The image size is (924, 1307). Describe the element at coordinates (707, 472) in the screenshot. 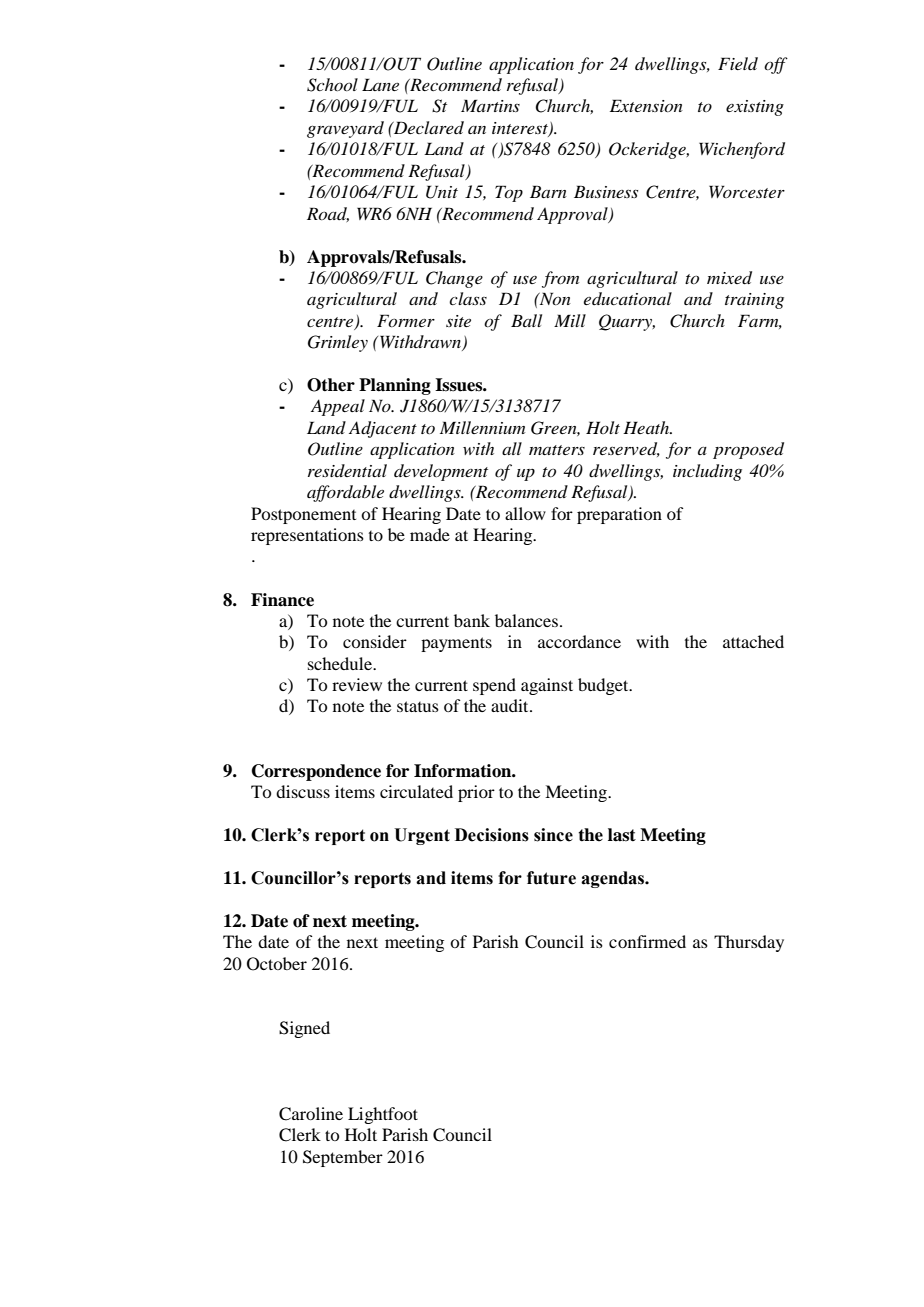

I see `including` at that location.
